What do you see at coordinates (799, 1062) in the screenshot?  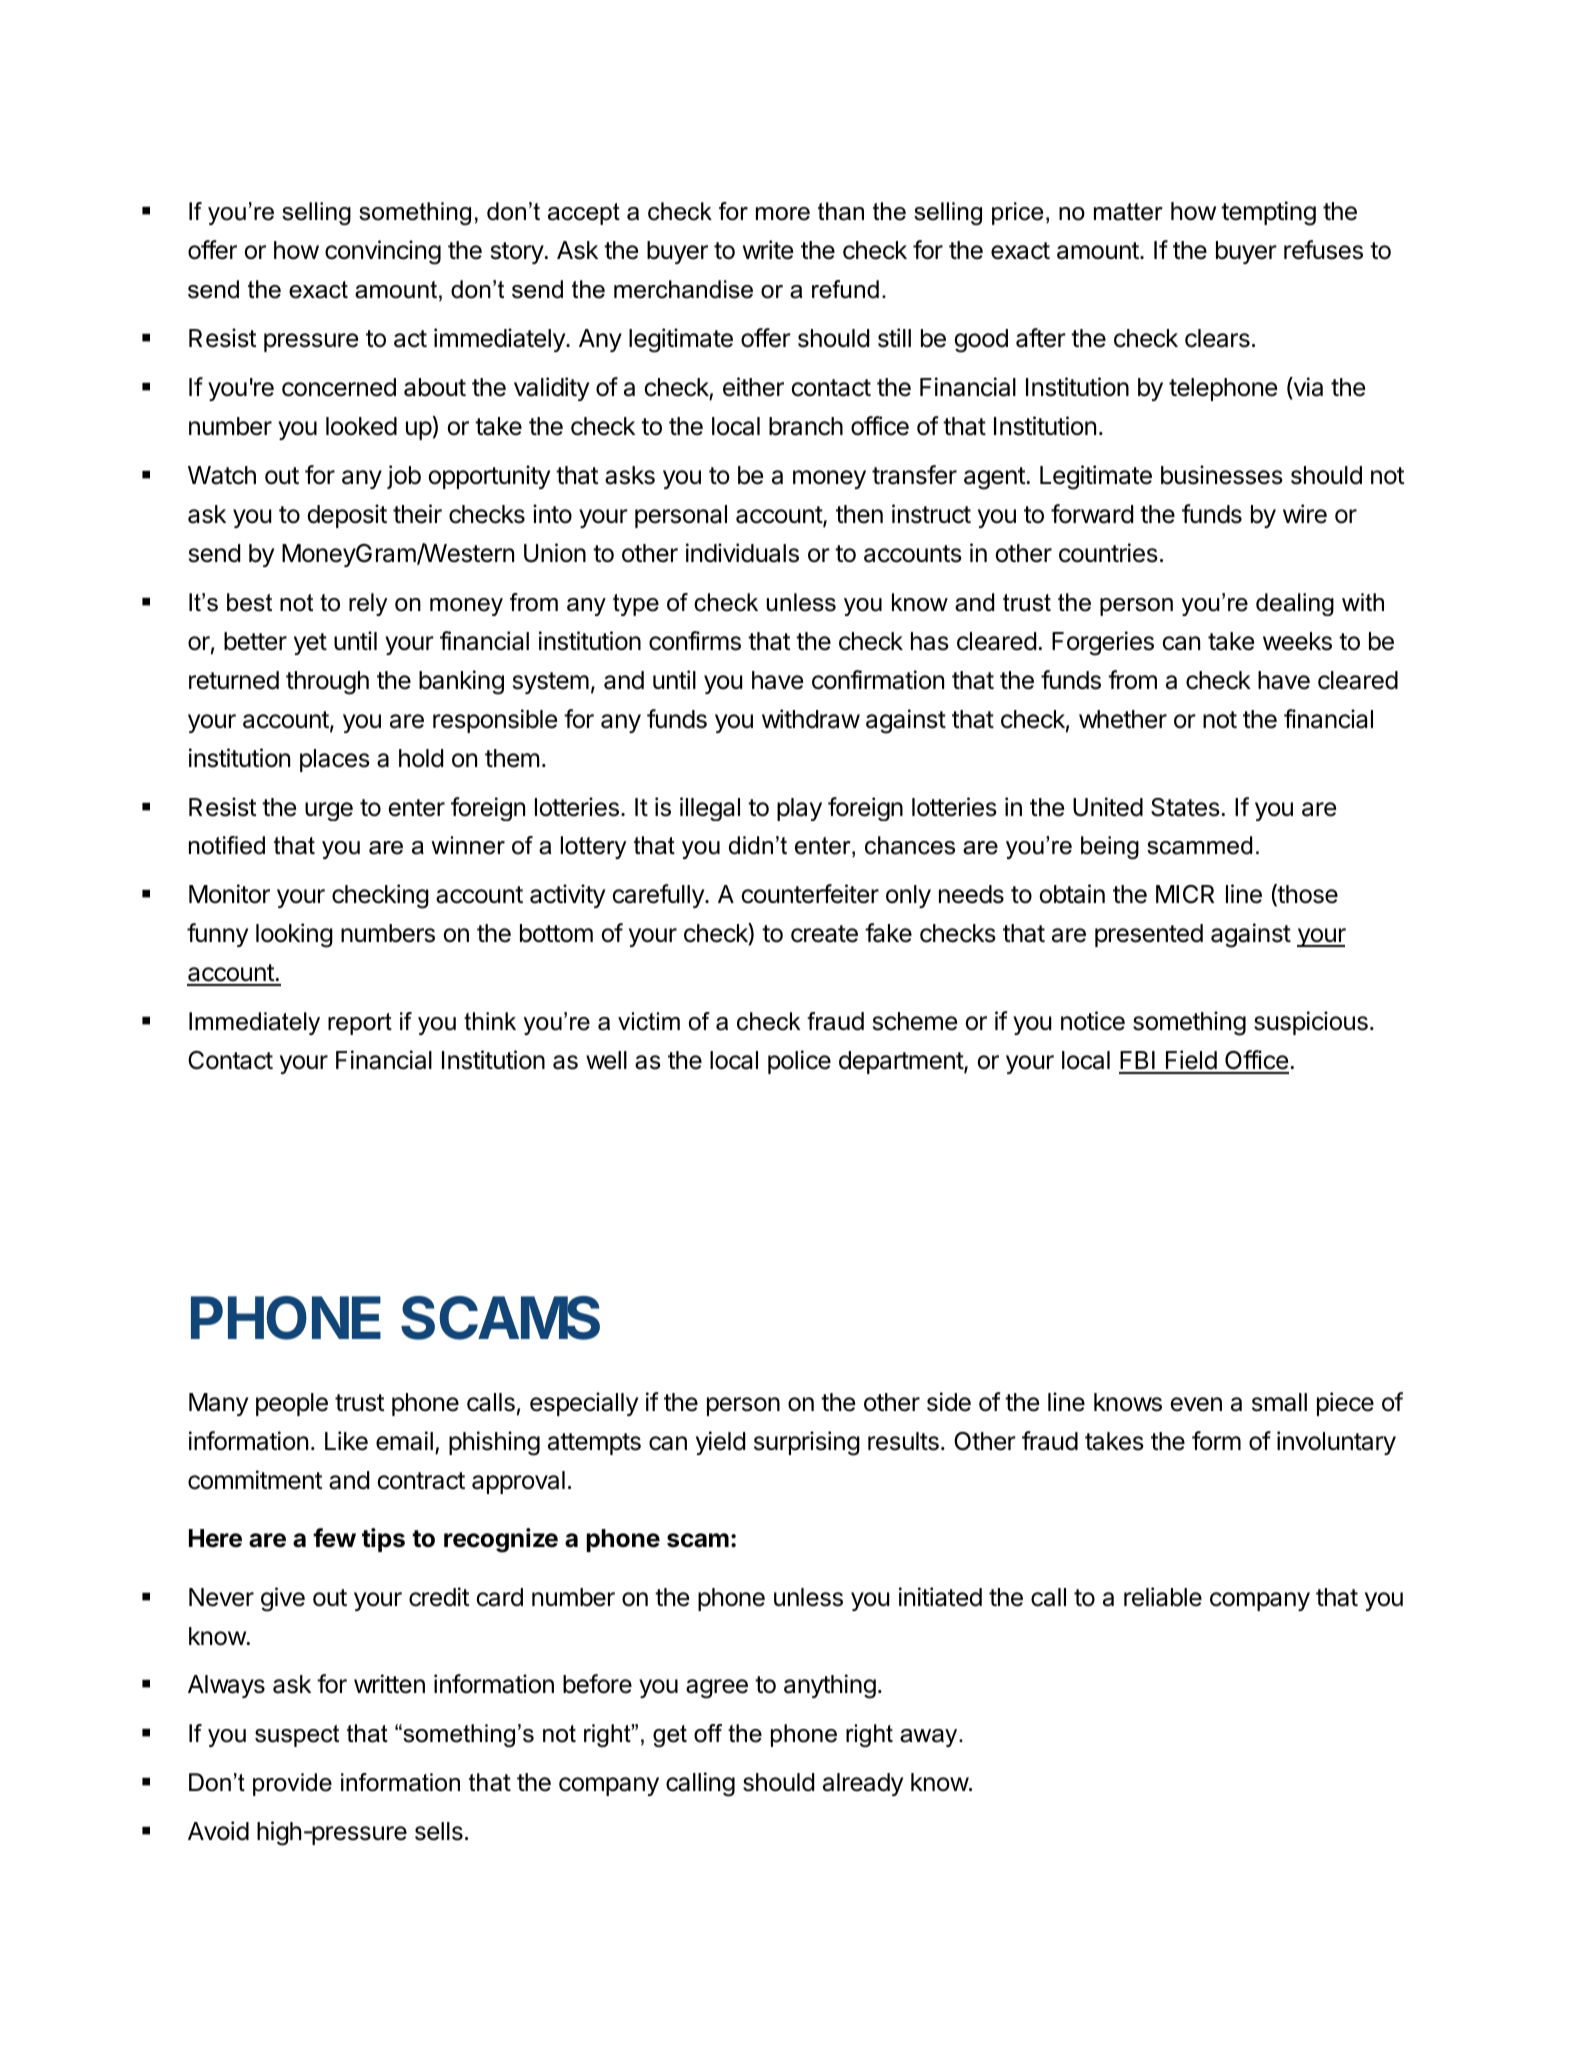 I see `police` at bounding box center [799, 1062].
